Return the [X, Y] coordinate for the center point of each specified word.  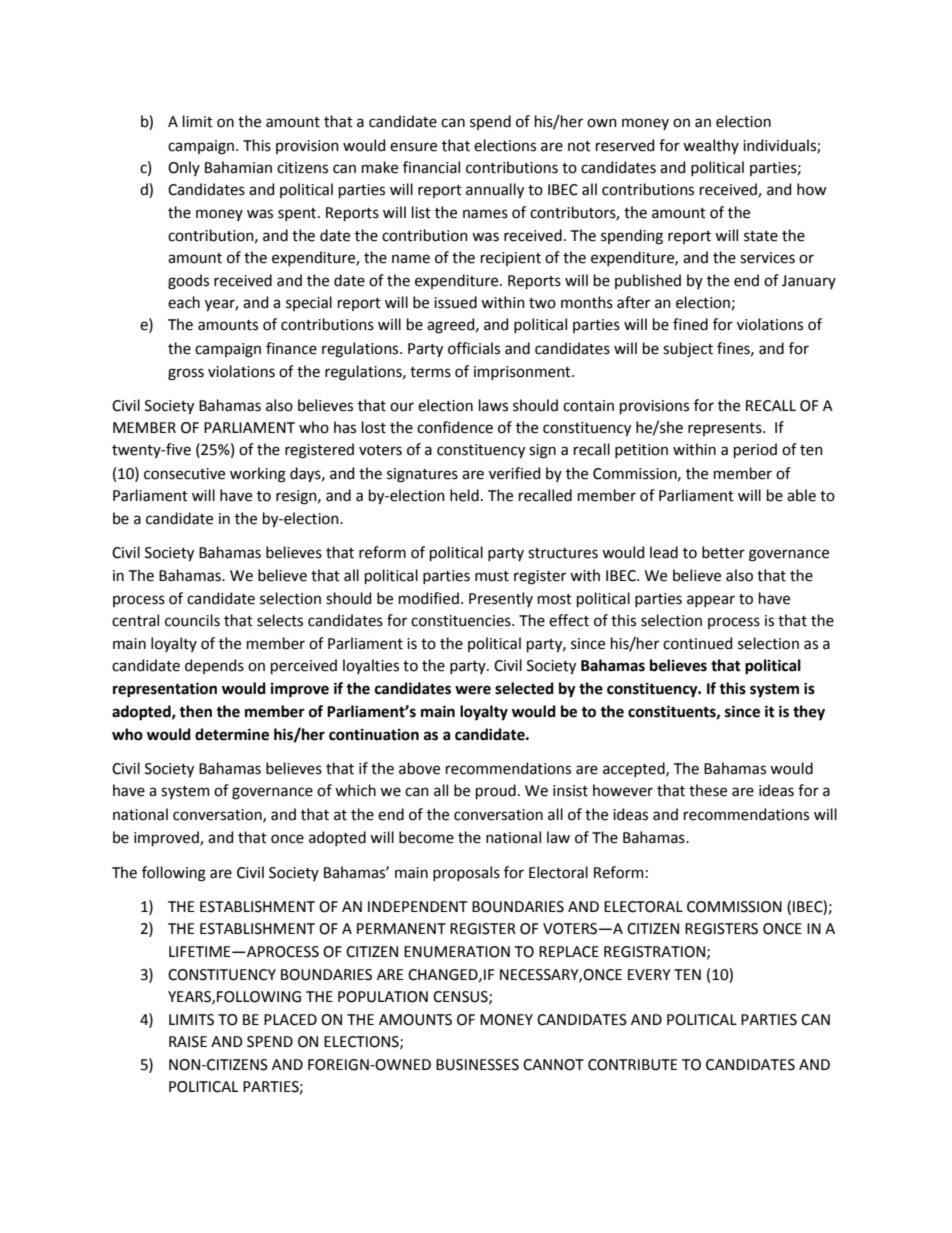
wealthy [711, 146]
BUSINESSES [477, 1065]
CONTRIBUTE [633, 1065]
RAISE [188, 1042]
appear [711, 601]
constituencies [462, 621]
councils [192, 620]
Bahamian [238, 167]
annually [495, 190]
